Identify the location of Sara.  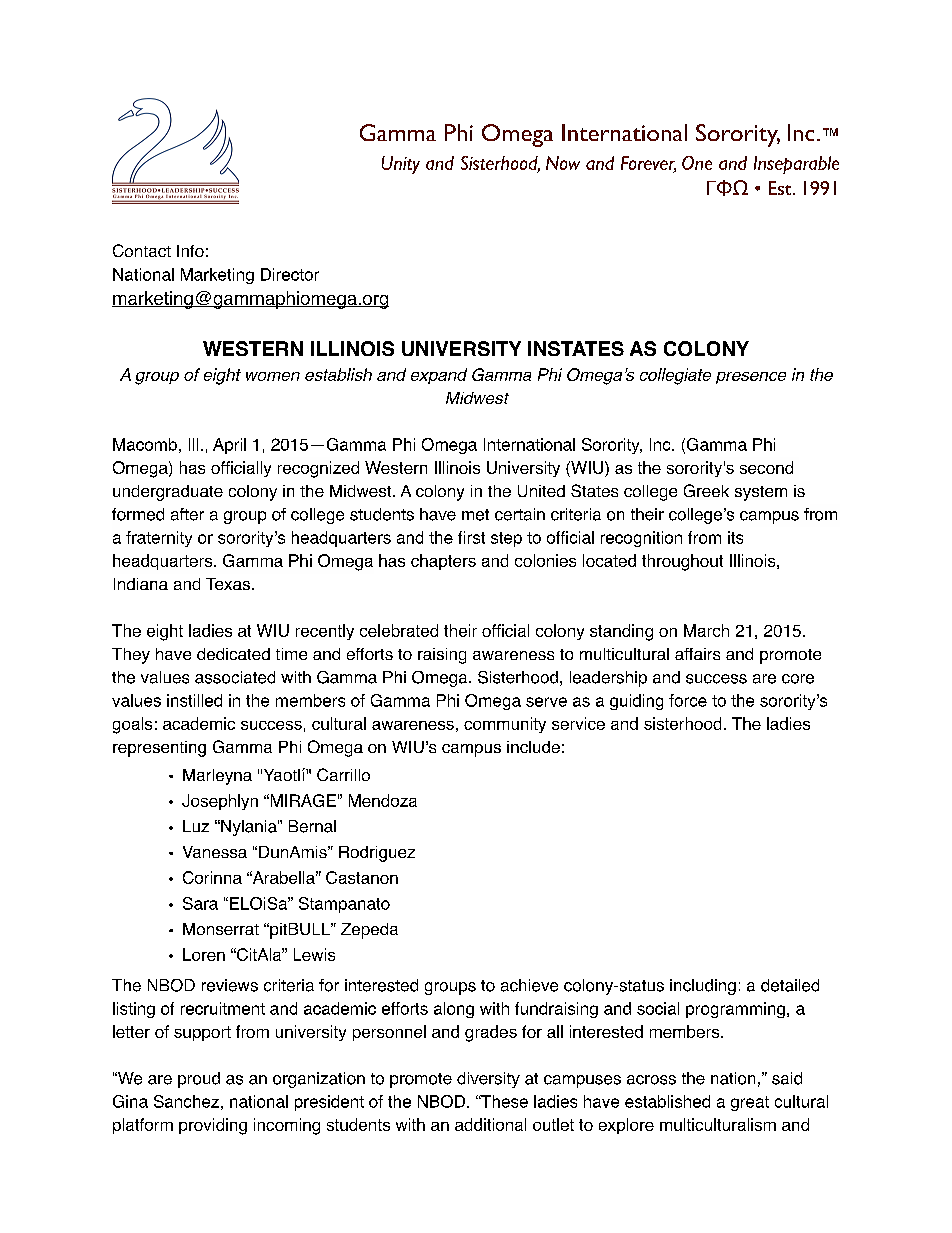
(200, 903).
